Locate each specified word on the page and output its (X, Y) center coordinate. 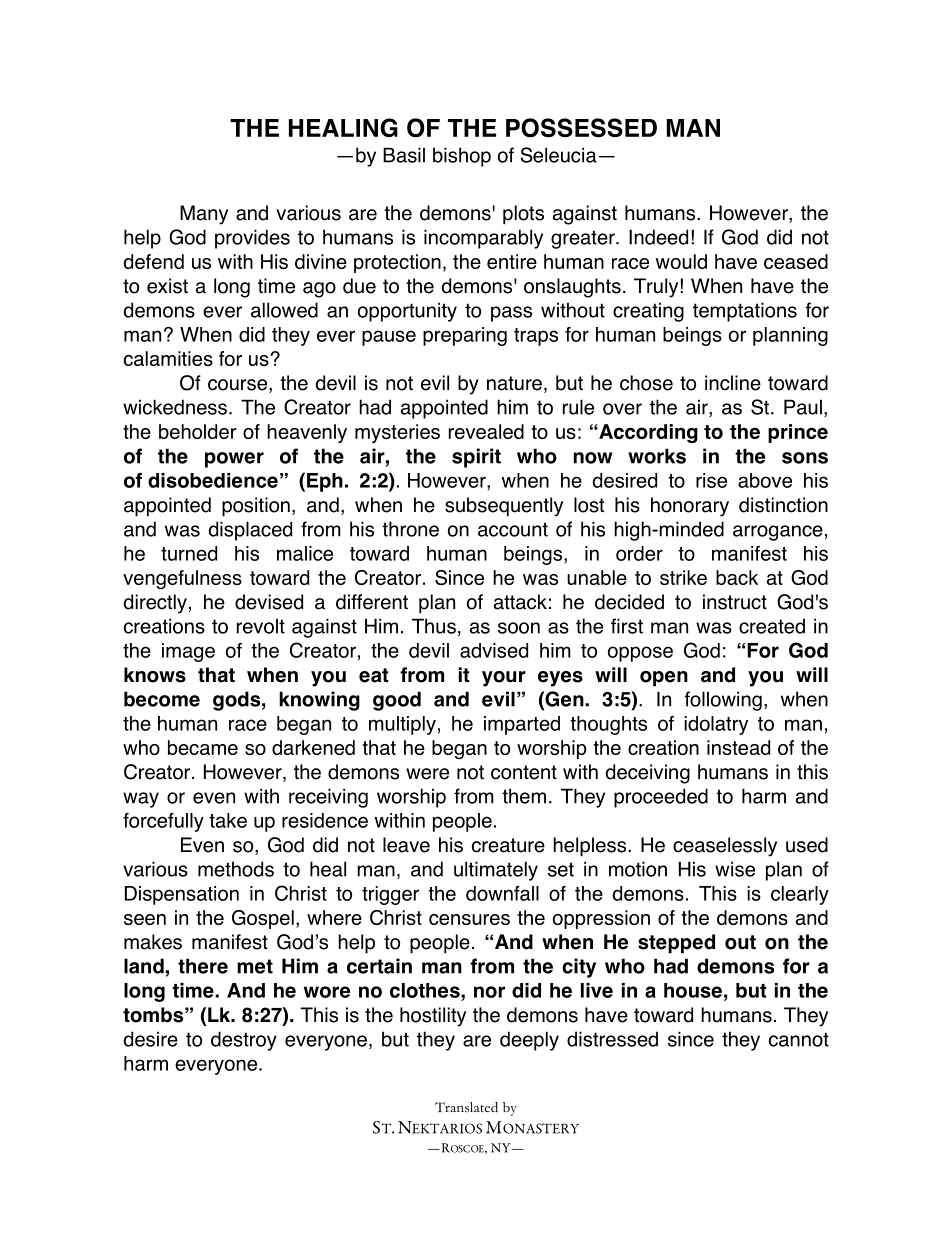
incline (733, 383)
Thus (434, 626)
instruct (735, 602)
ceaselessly (725, 847)
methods (236, 869)
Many (204, 215)
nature (514, 383)
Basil (404, 155)
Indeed (658, 237)
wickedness (175, 407)
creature (508, 845)
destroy (244, 1041)
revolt (261, 626)
